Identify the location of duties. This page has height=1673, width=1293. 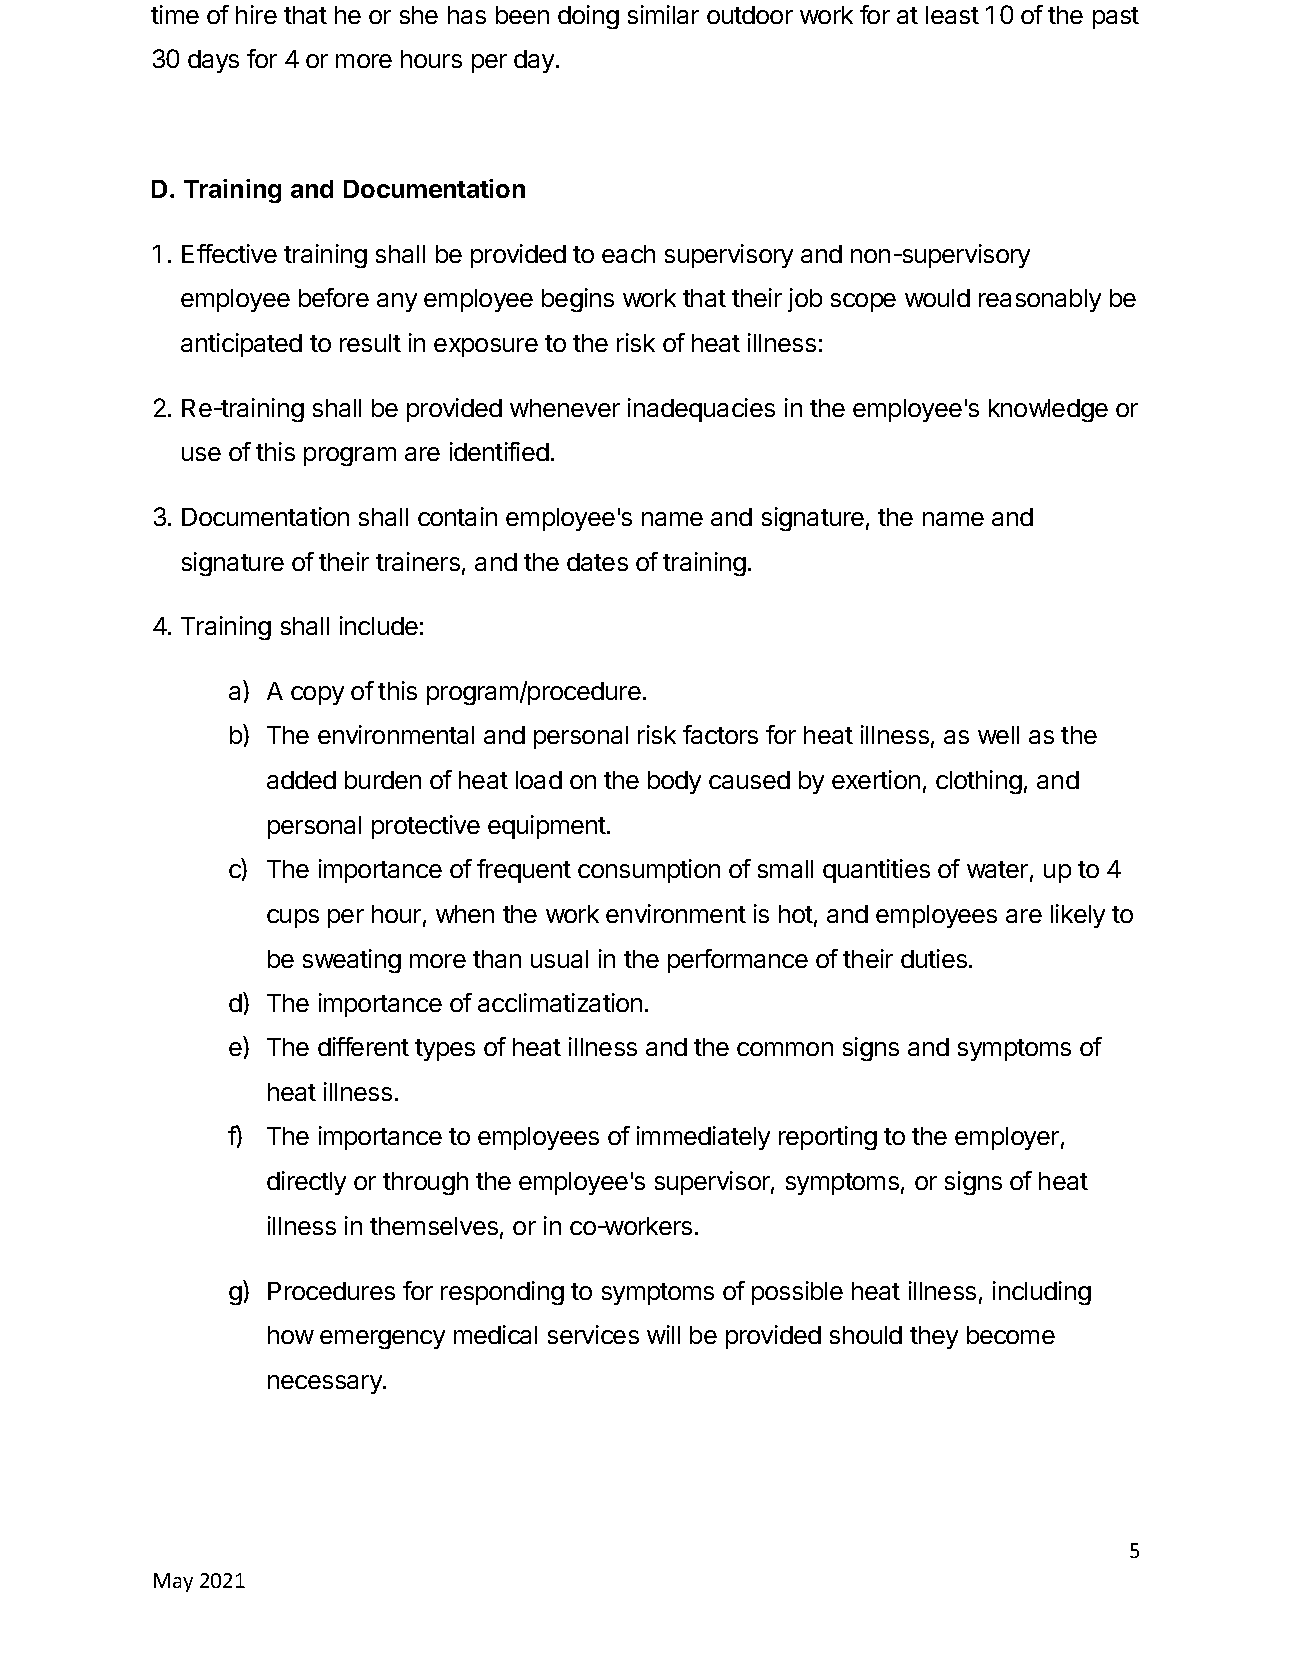
(934, 958).
